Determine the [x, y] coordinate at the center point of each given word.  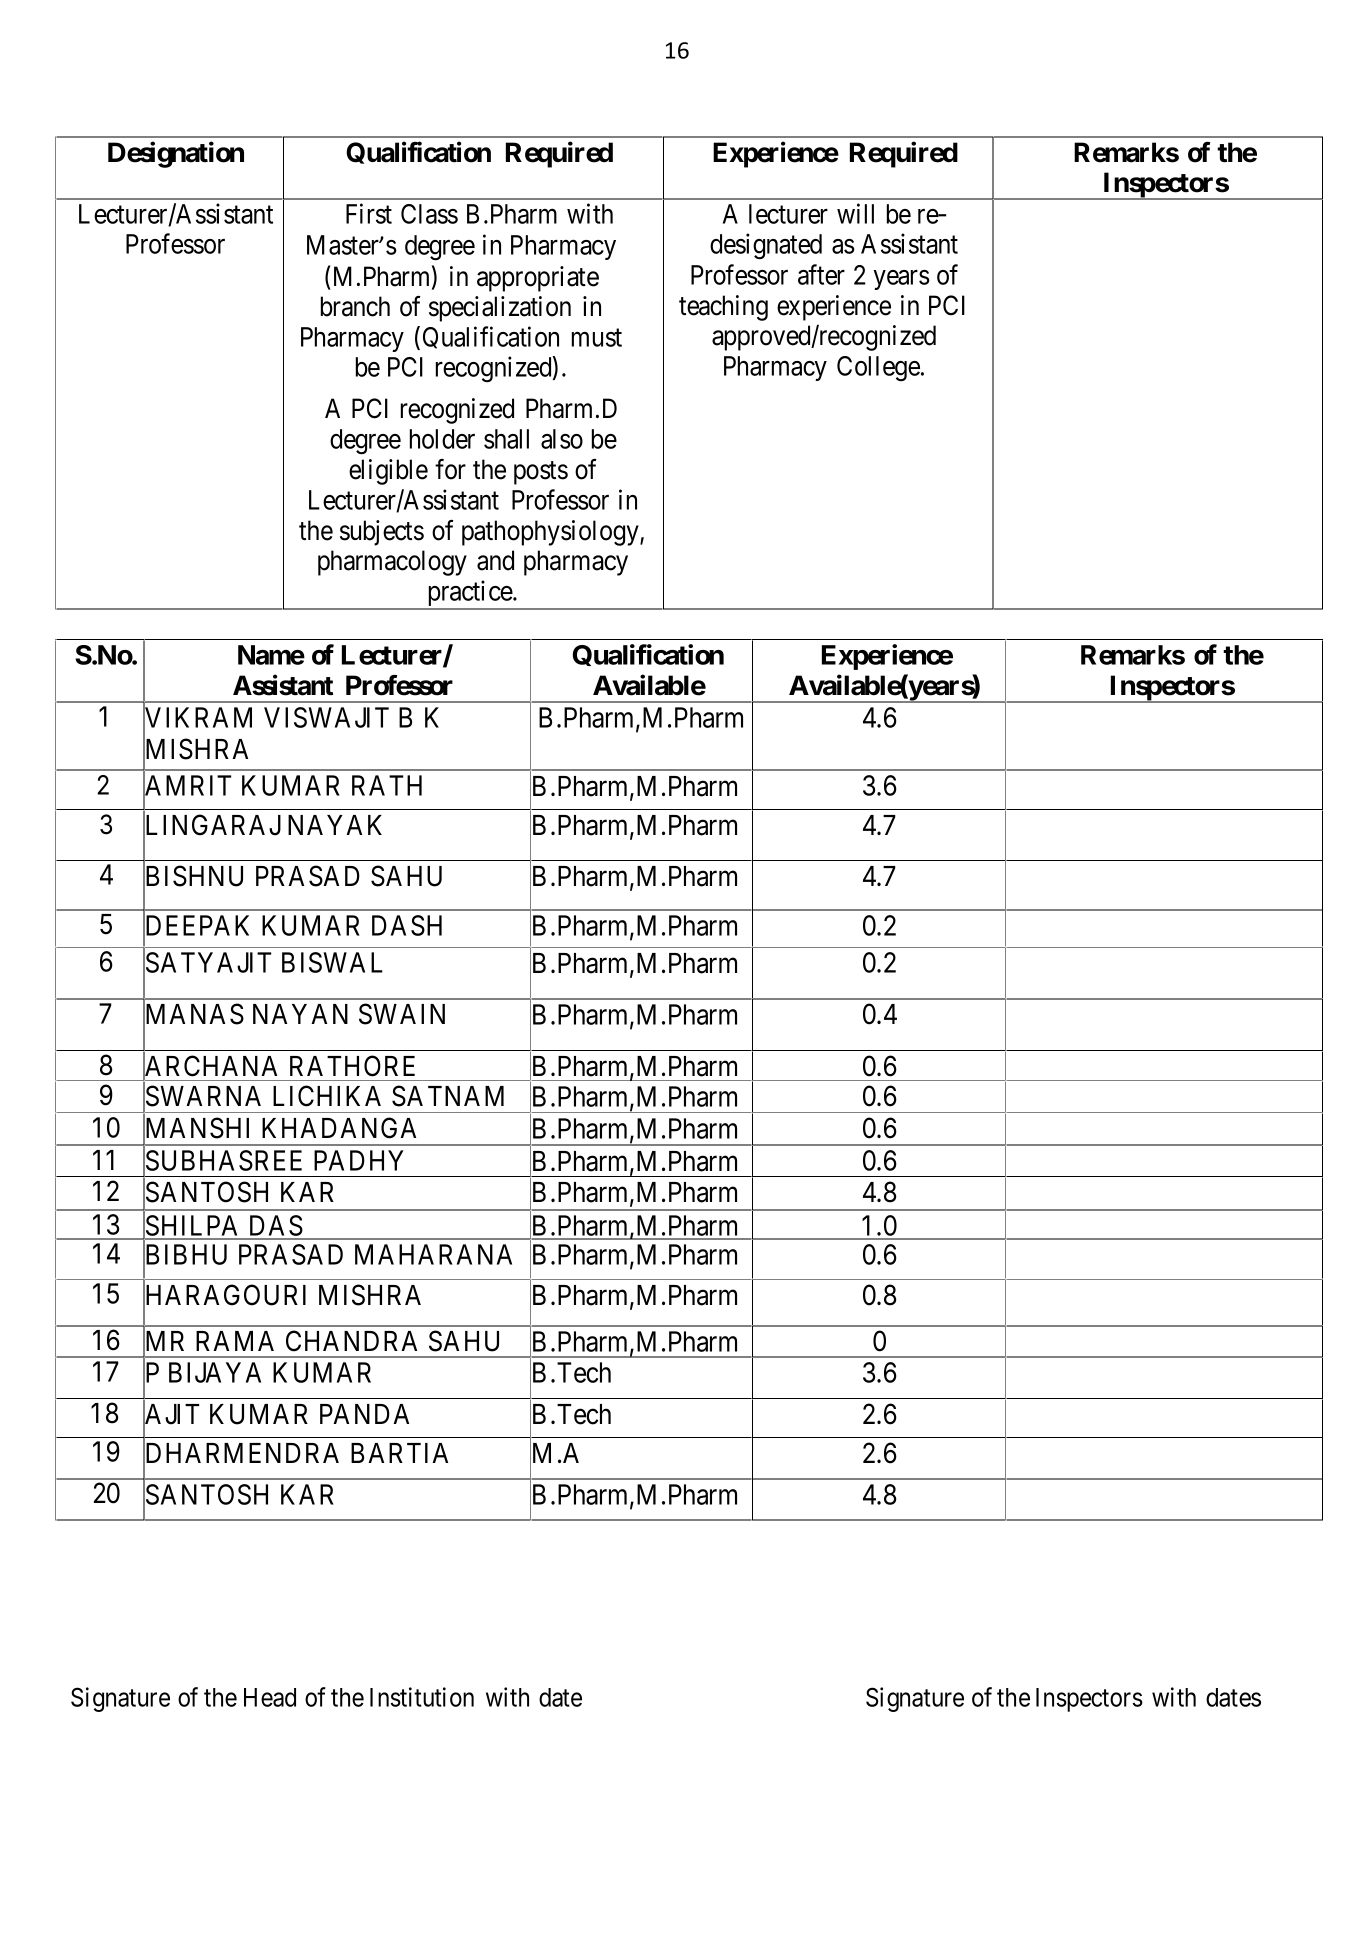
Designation [176, 154]
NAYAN [300, 1014]
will [855, 213]
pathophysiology [551, 533]
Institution [422, 1697]
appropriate [538, 279]
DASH [407, 925]
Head [270, 1697]
